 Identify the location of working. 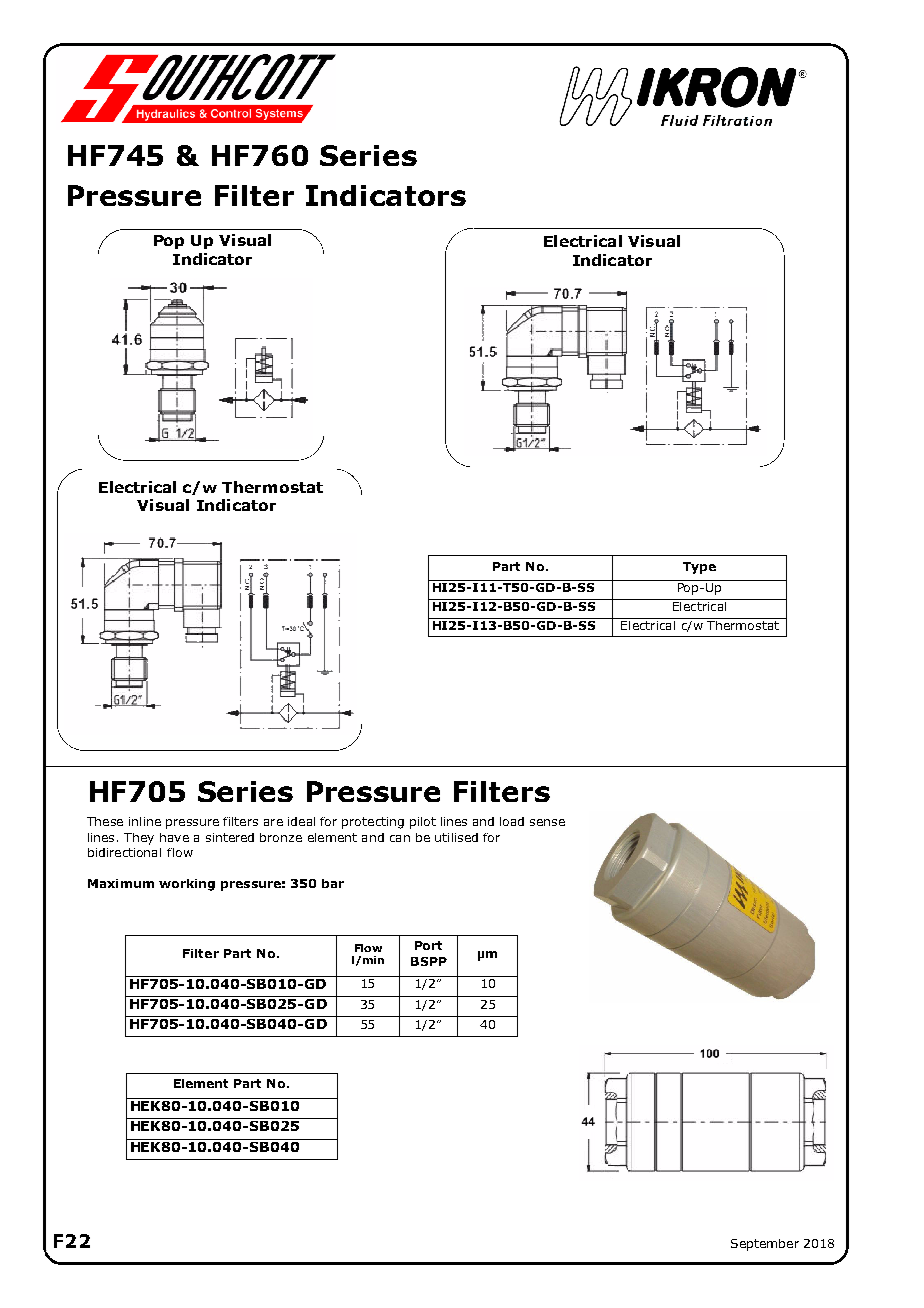
(187, 885).
